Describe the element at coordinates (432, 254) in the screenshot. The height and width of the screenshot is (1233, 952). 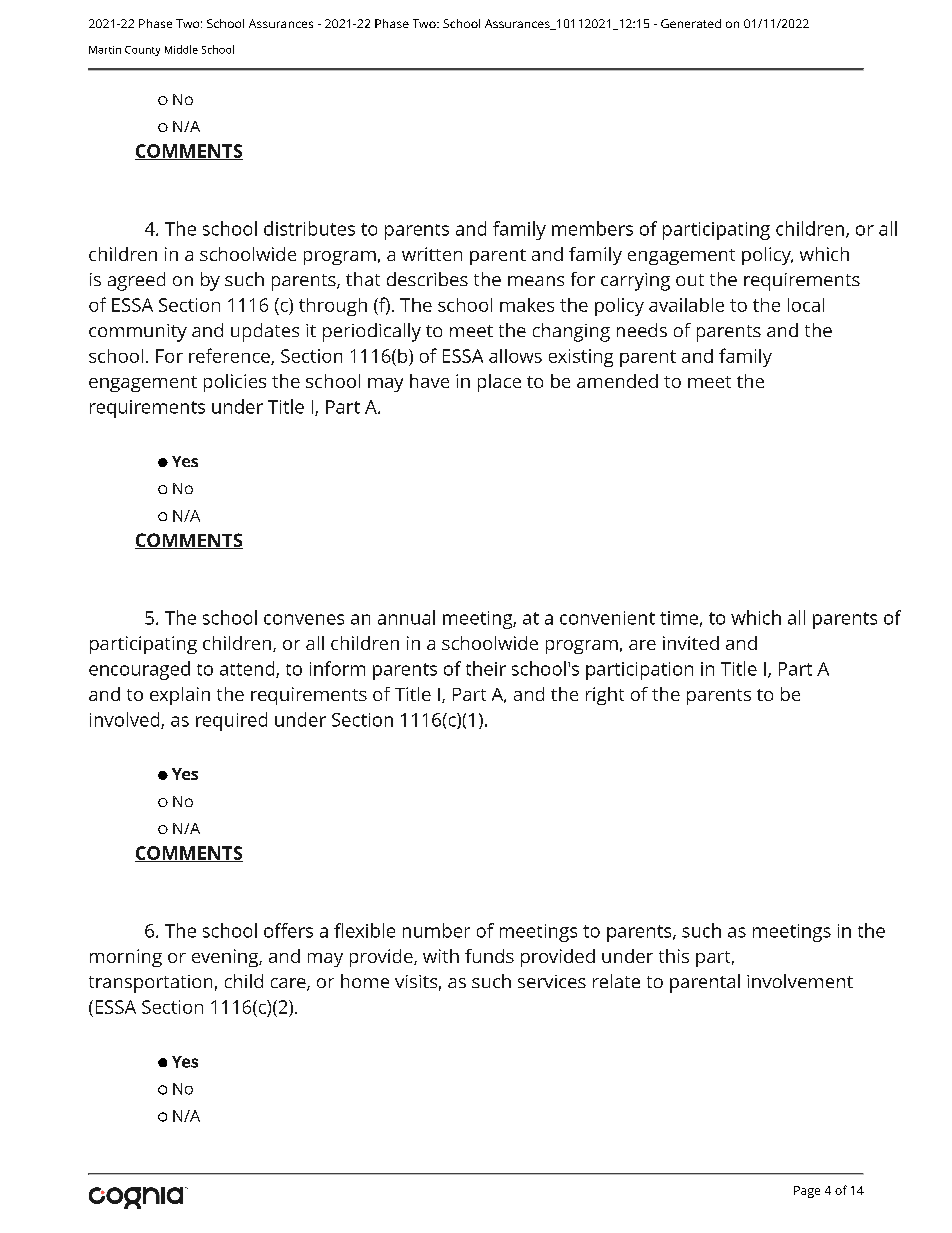
I see `written` at that location.
